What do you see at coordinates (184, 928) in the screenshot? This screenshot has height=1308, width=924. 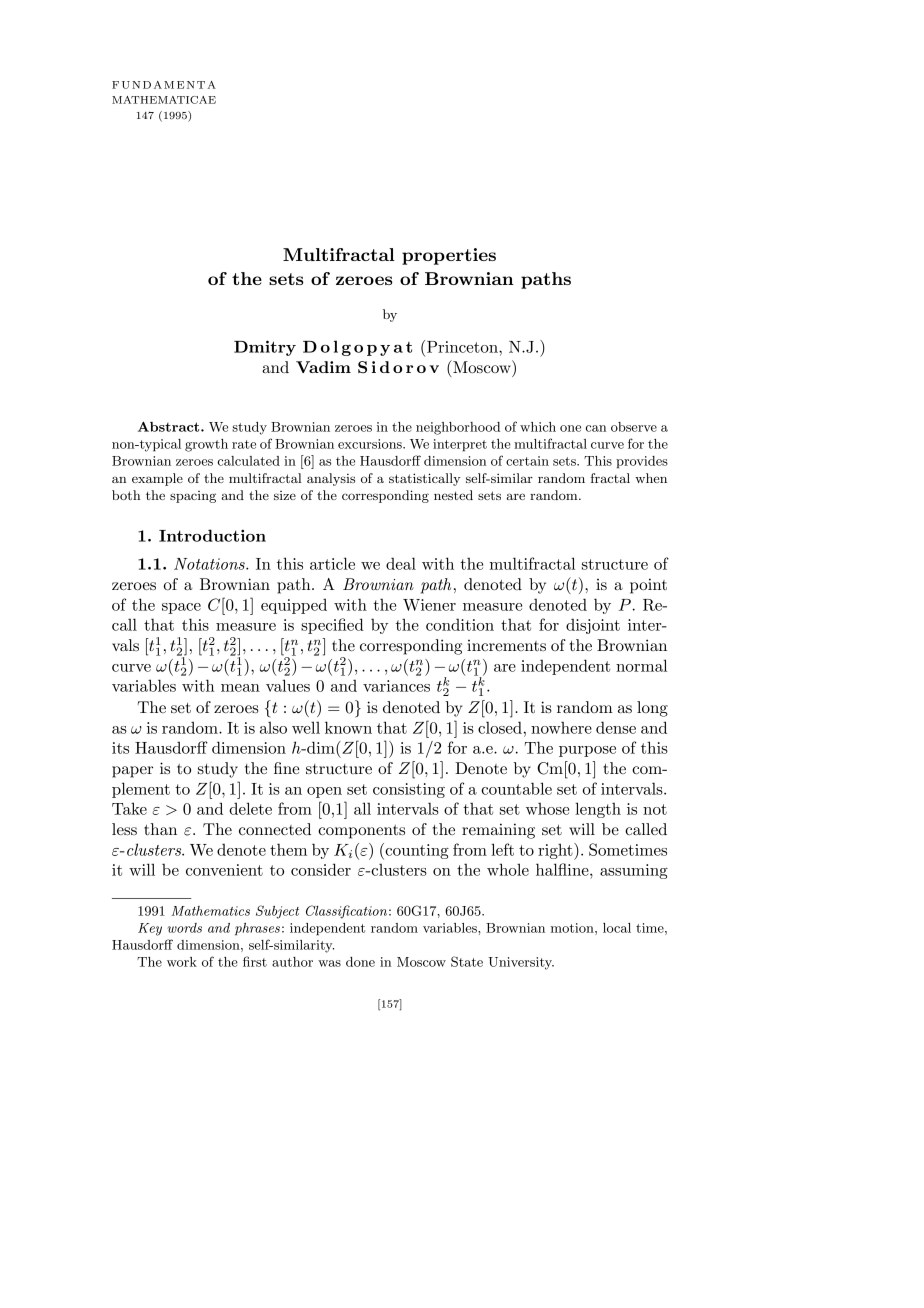 I see `words` at bounding box center [184, 928].
